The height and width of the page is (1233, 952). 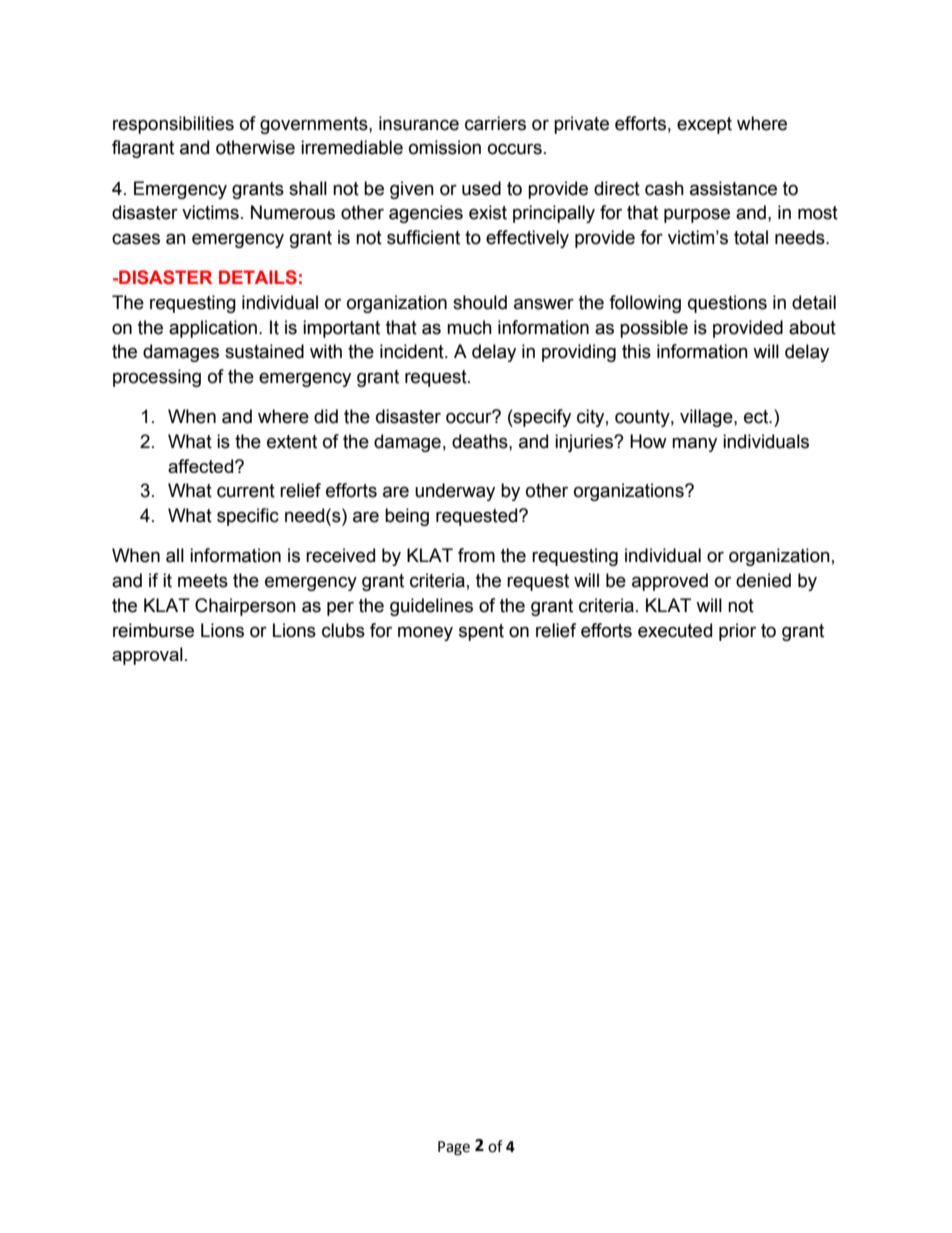 I want to click on incident, so click(x=413, y=351).
